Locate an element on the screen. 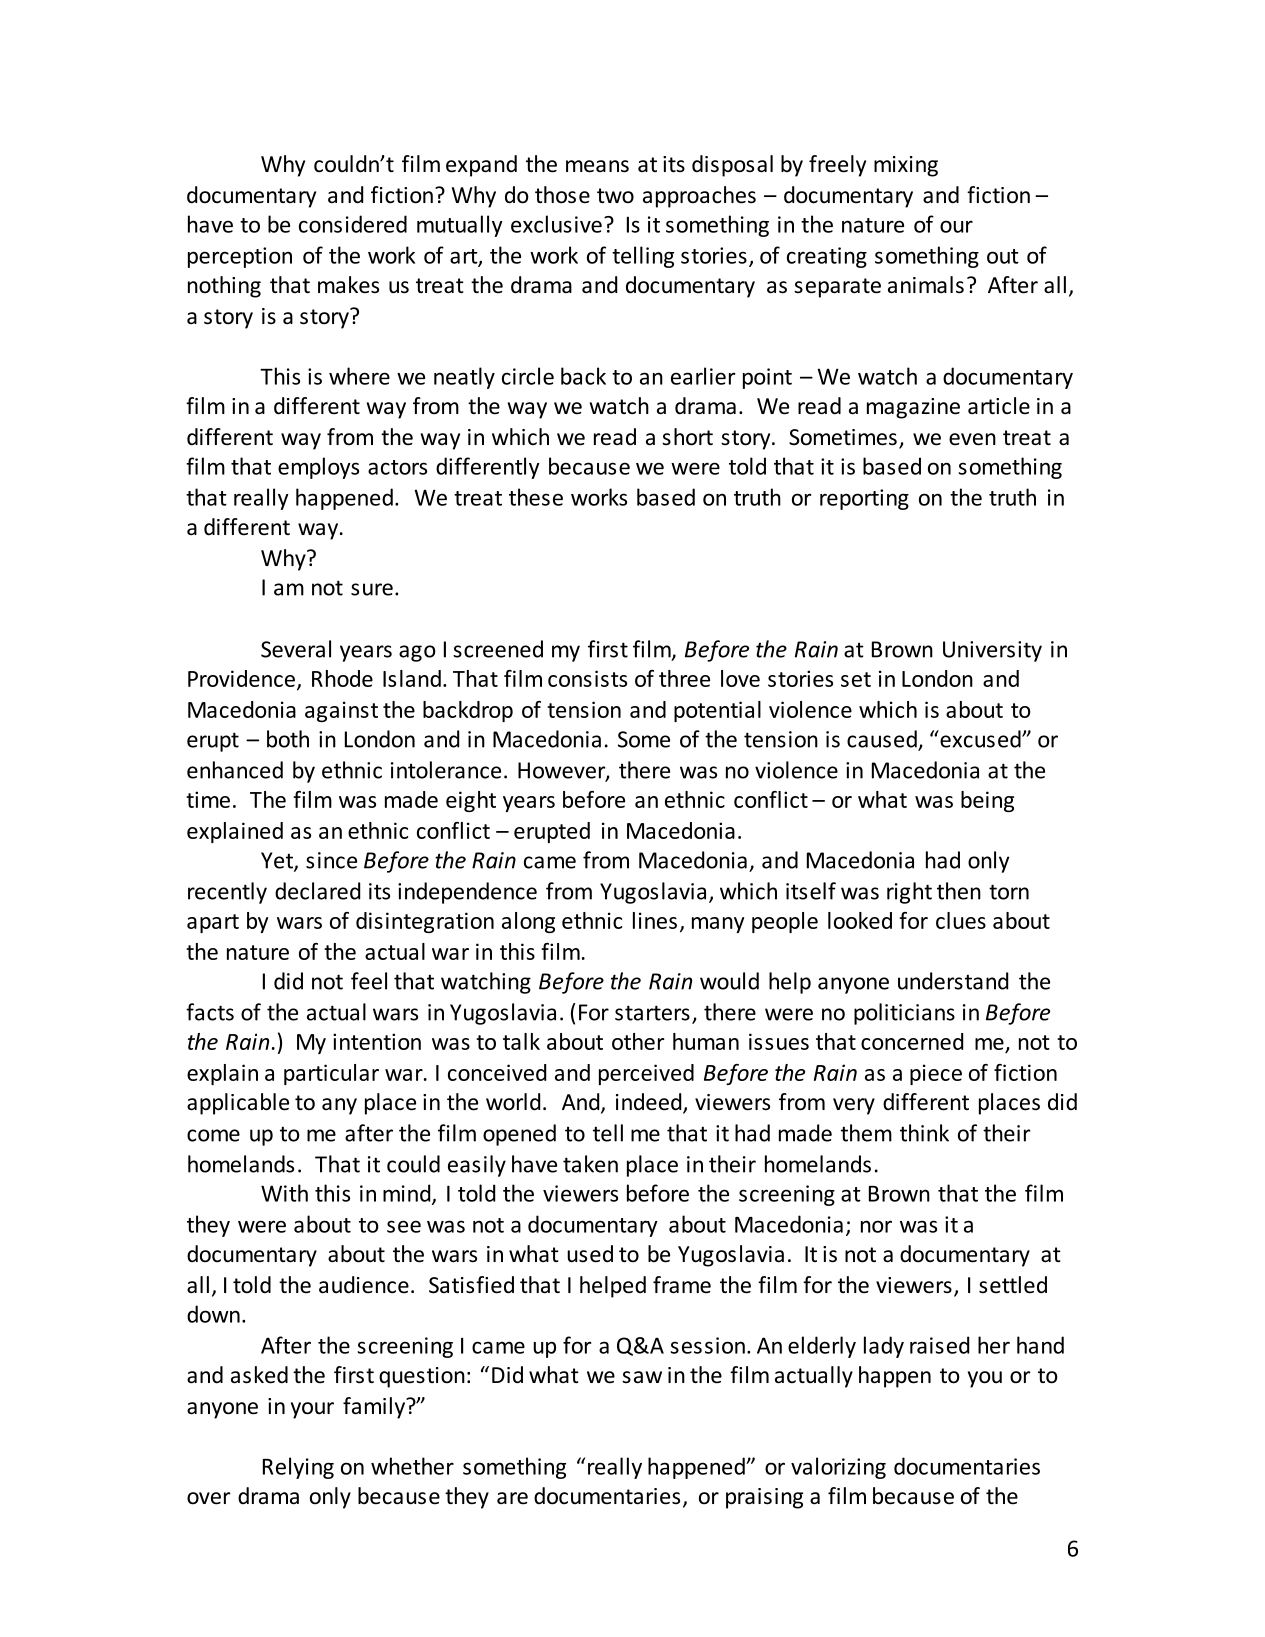  lines is located at coordinates (655, 920).
